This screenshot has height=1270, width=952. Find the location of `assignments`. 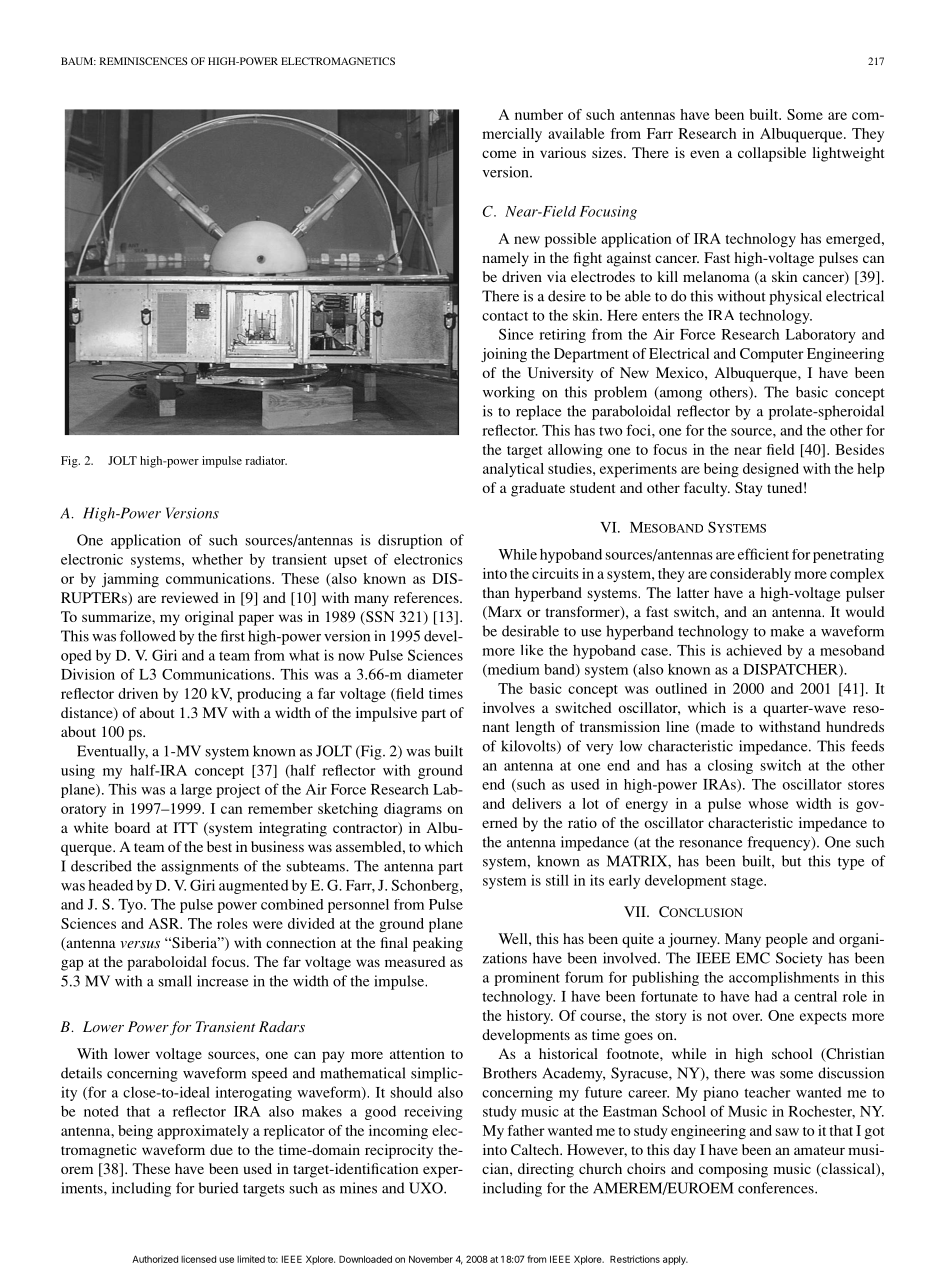

assignments is located at coordinates (200, 867).
